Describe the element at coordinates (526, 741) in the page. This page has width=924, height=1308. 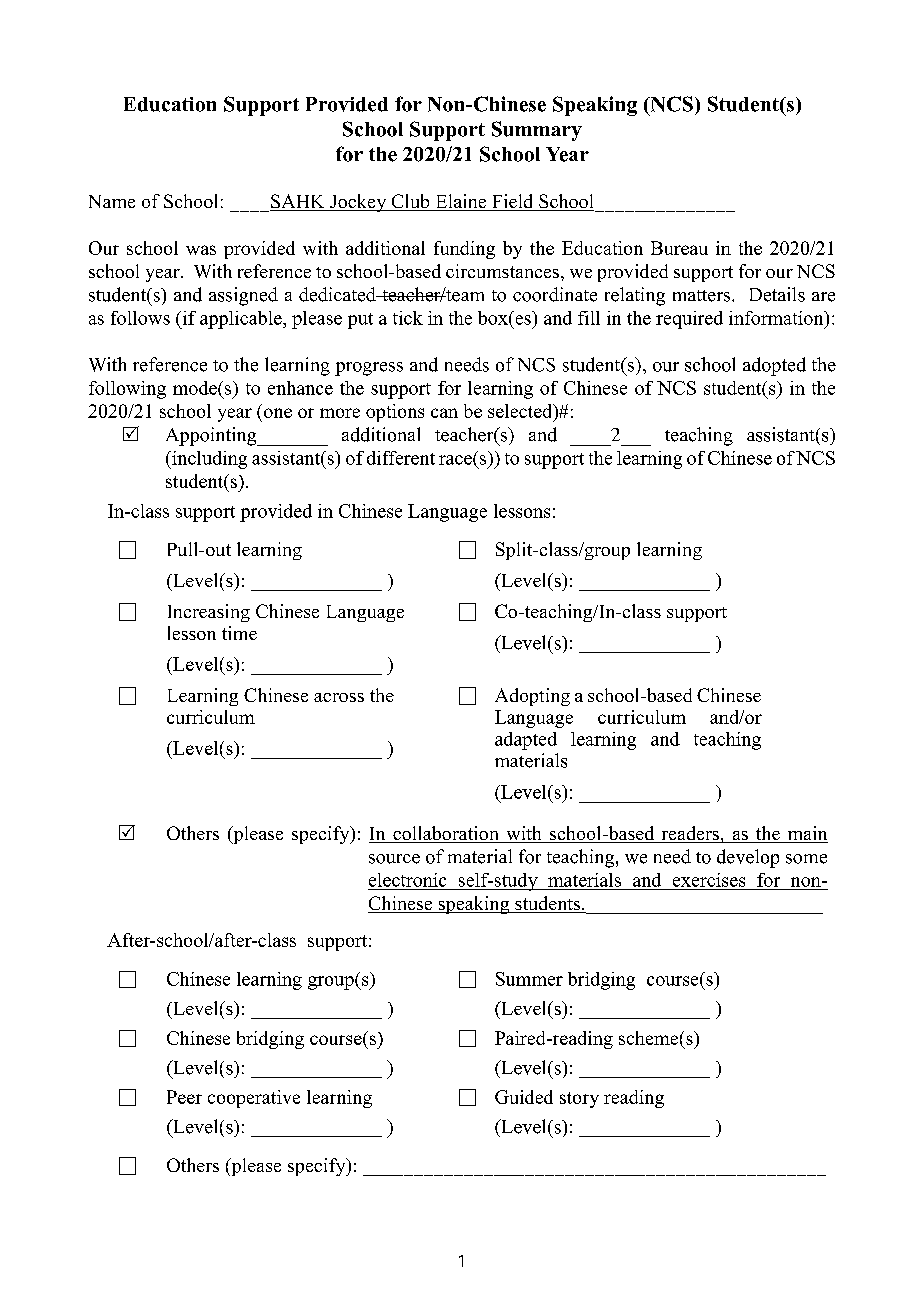
I see `adapted` at that location.
